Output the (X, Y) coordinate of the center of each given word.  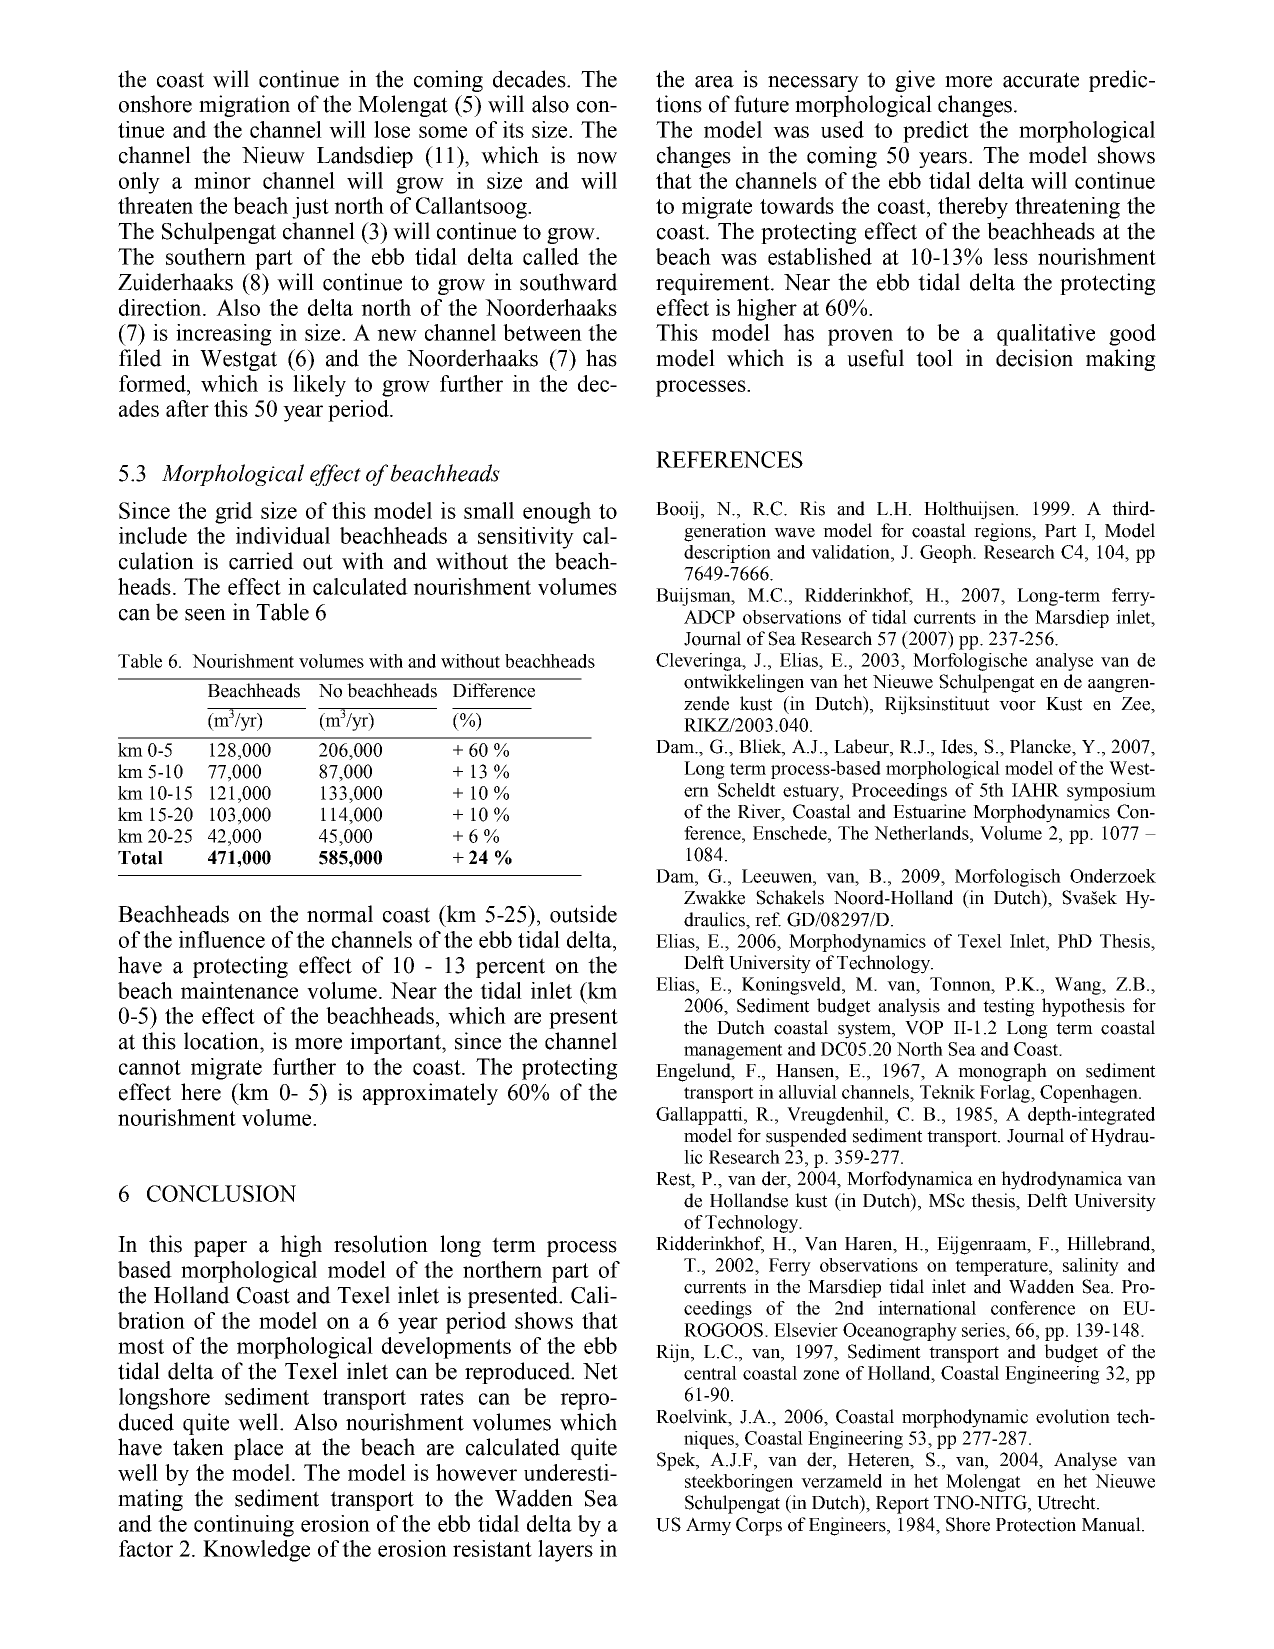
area (714, 82)
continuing (244, 1526)
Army (708, 1526)
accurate (1041, 80)
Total (140, 858)
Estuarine (929, 811)
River (760, 811)
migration (244, 106)
